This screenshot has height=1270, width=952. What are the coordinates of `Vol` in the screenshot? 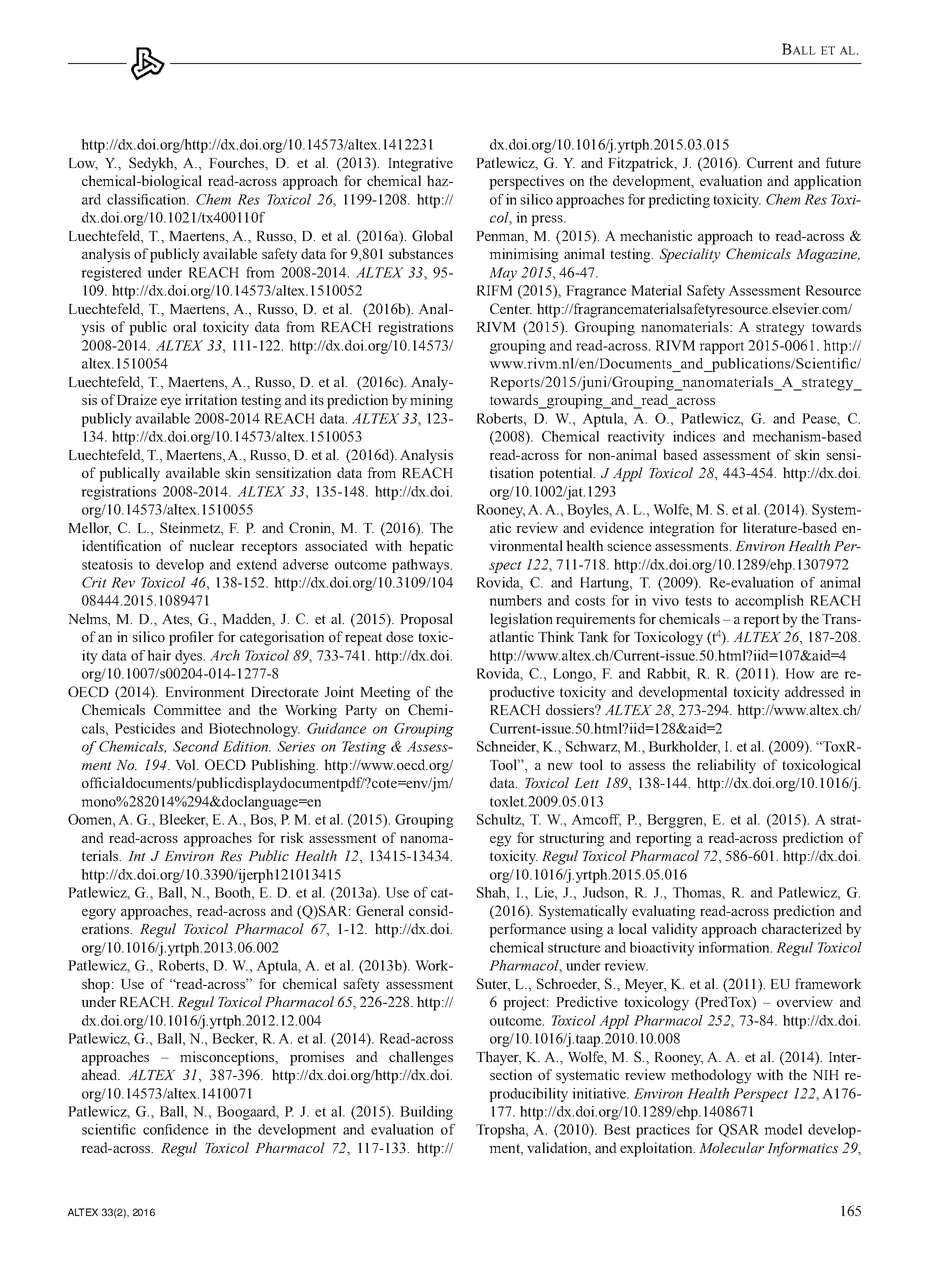 It's located at (186, 764).
